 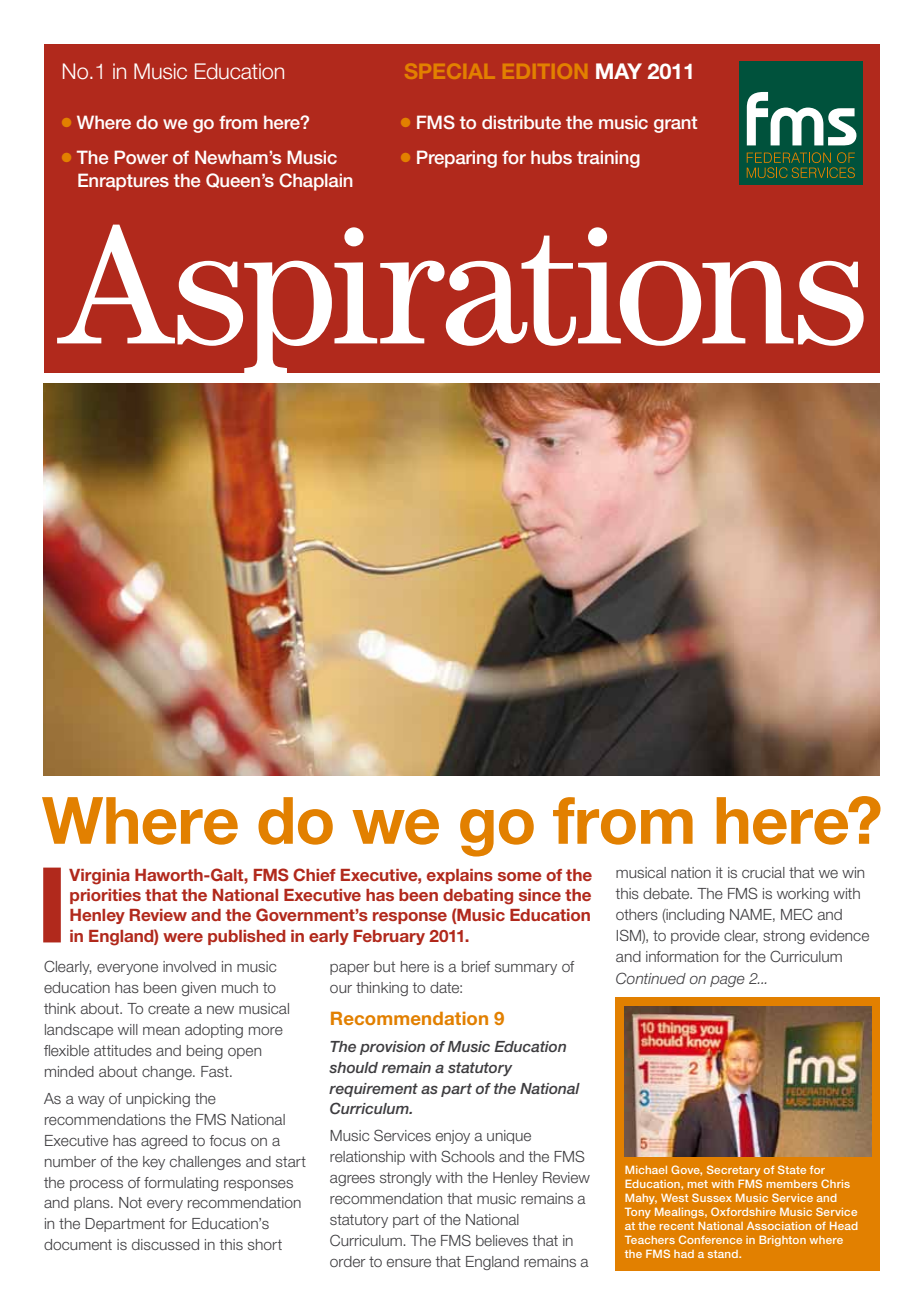 I want to click on crucial, so click(x=763, y=872).
